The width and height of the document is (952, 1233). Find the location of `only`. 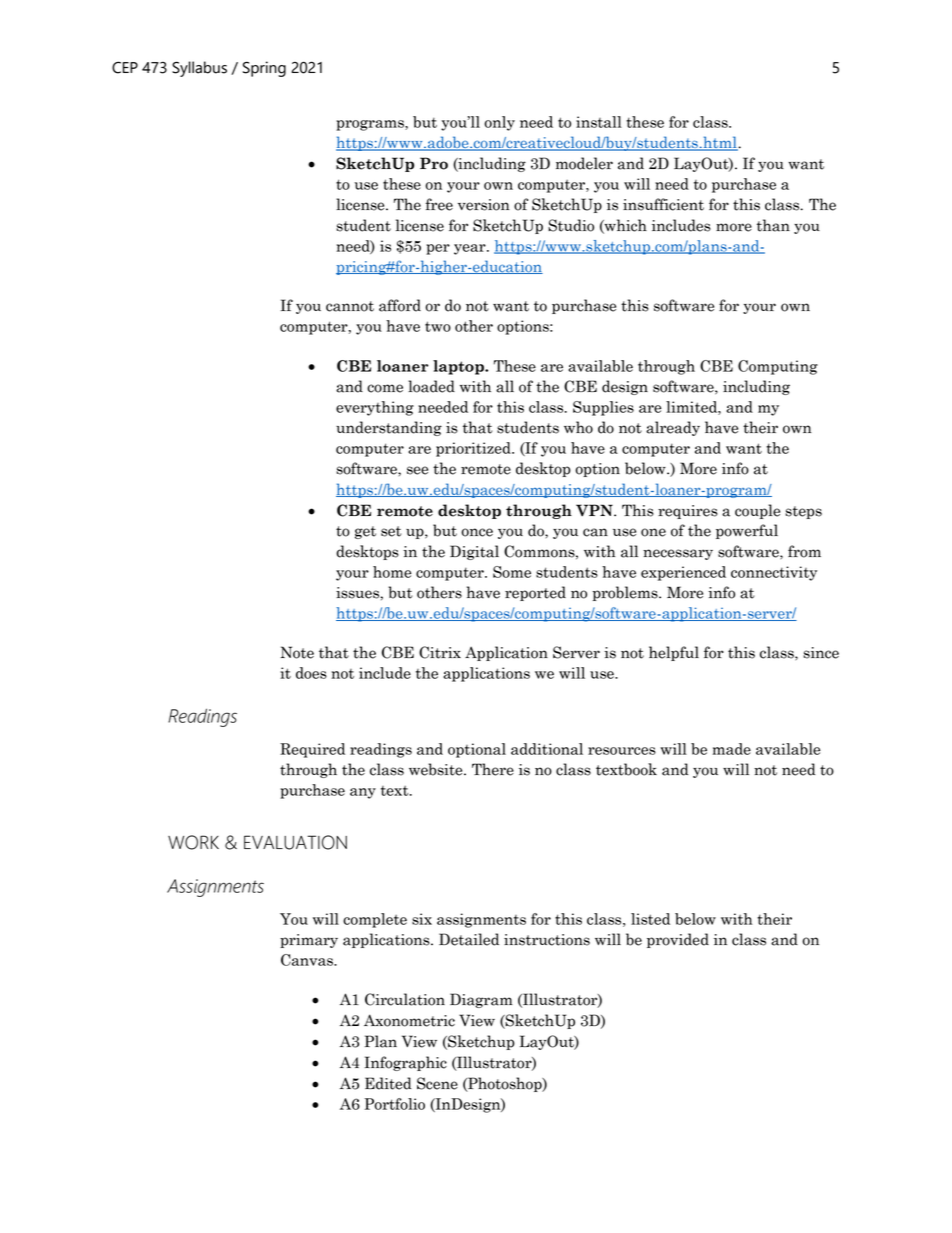

only is located at coordinates (500, 123).
